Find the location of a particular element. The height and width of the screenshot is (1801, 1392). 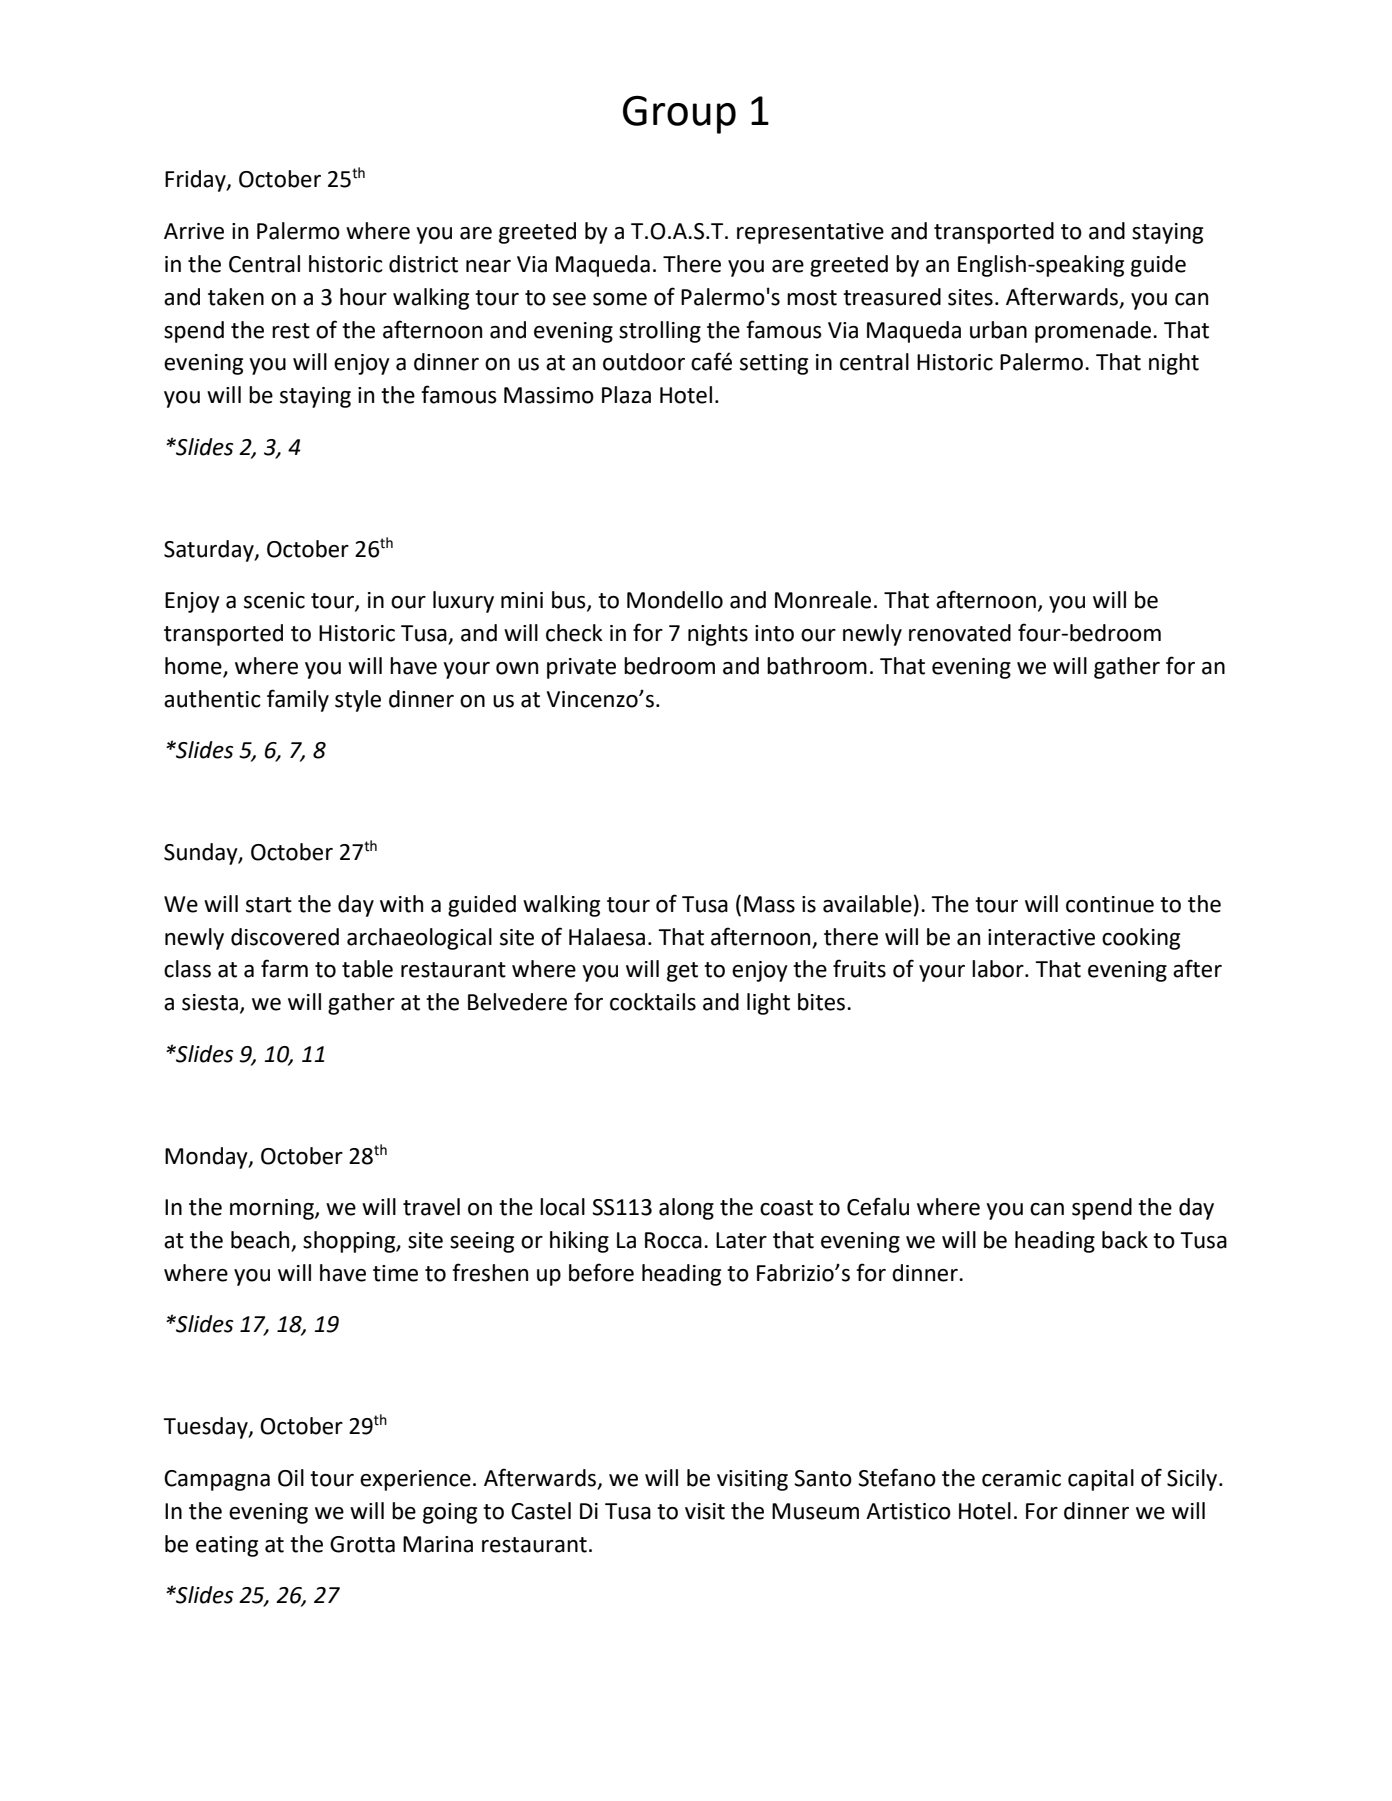

morning is located at coordinates (273, 1209).
